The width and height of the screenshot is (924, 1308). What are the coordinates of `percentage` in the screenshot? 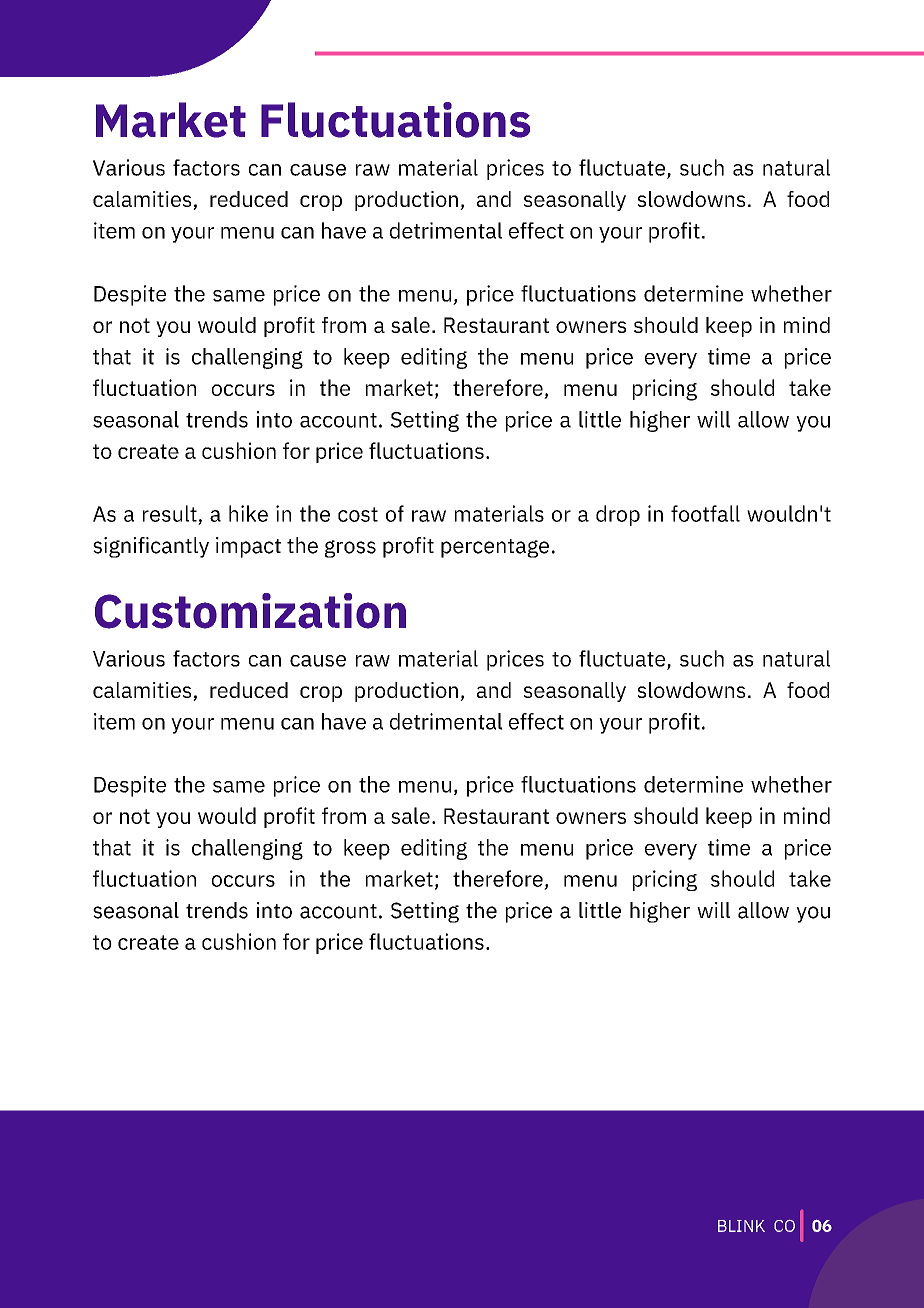 It's located at (495, 548).
